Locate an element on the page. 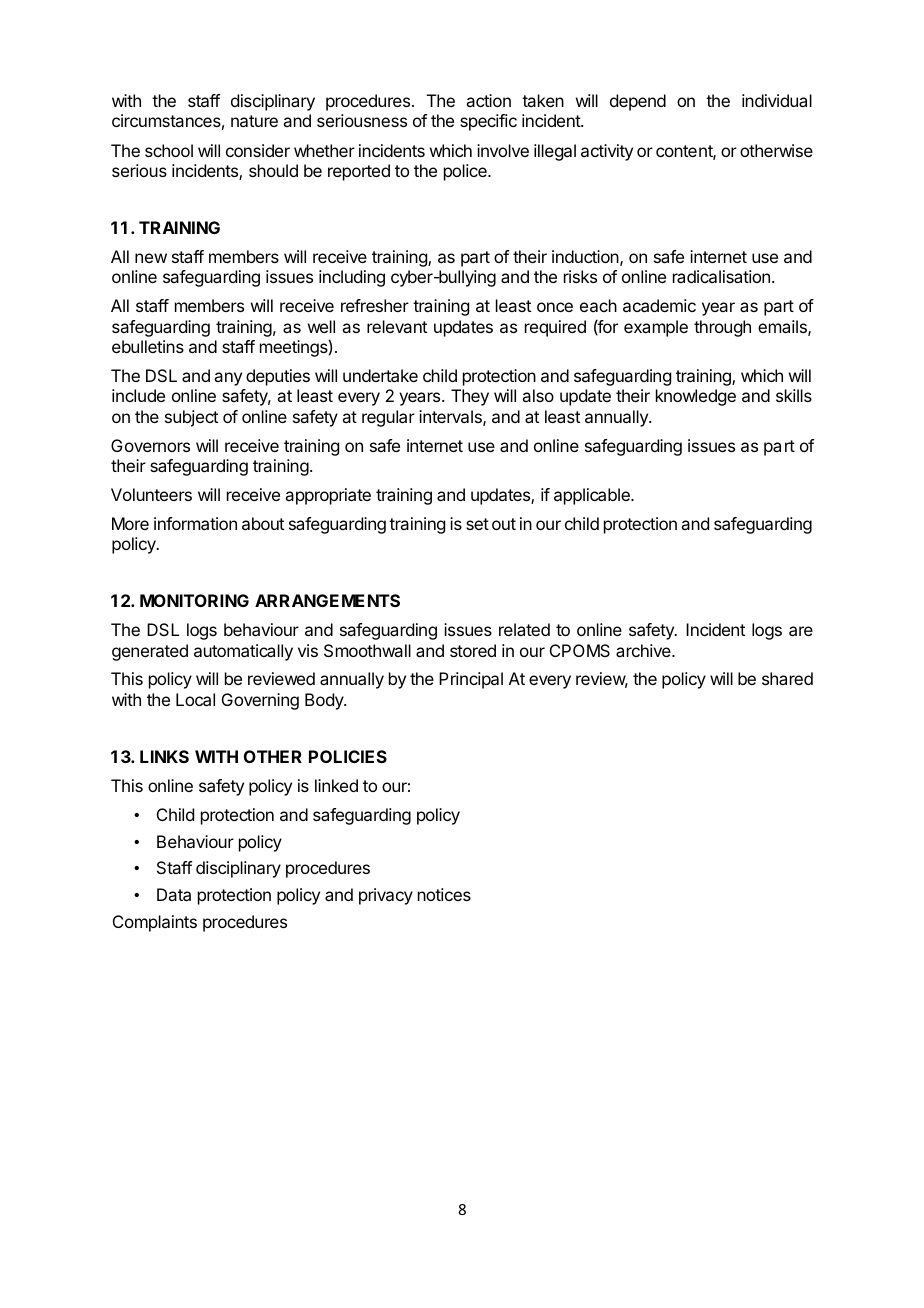 The height and width of the page is (1308, 924). any is located at coordinates (228, 379).
